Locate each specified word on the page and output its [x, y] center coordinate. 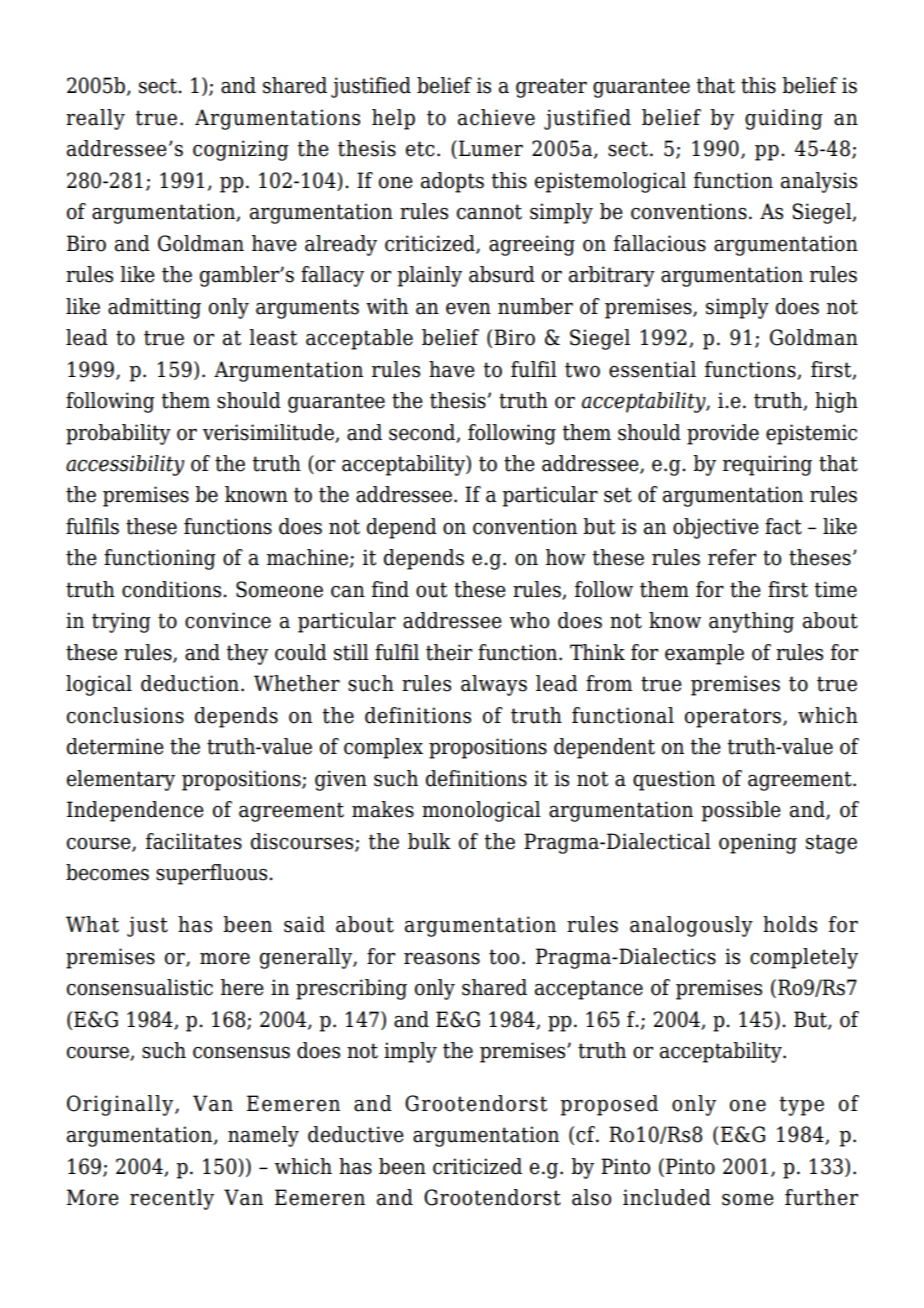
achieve [496, 117]
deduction [190, 683]
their [449, 652]
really [95, 119]
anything [751, 622]
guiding [784, 119]
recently [172, 1199]
